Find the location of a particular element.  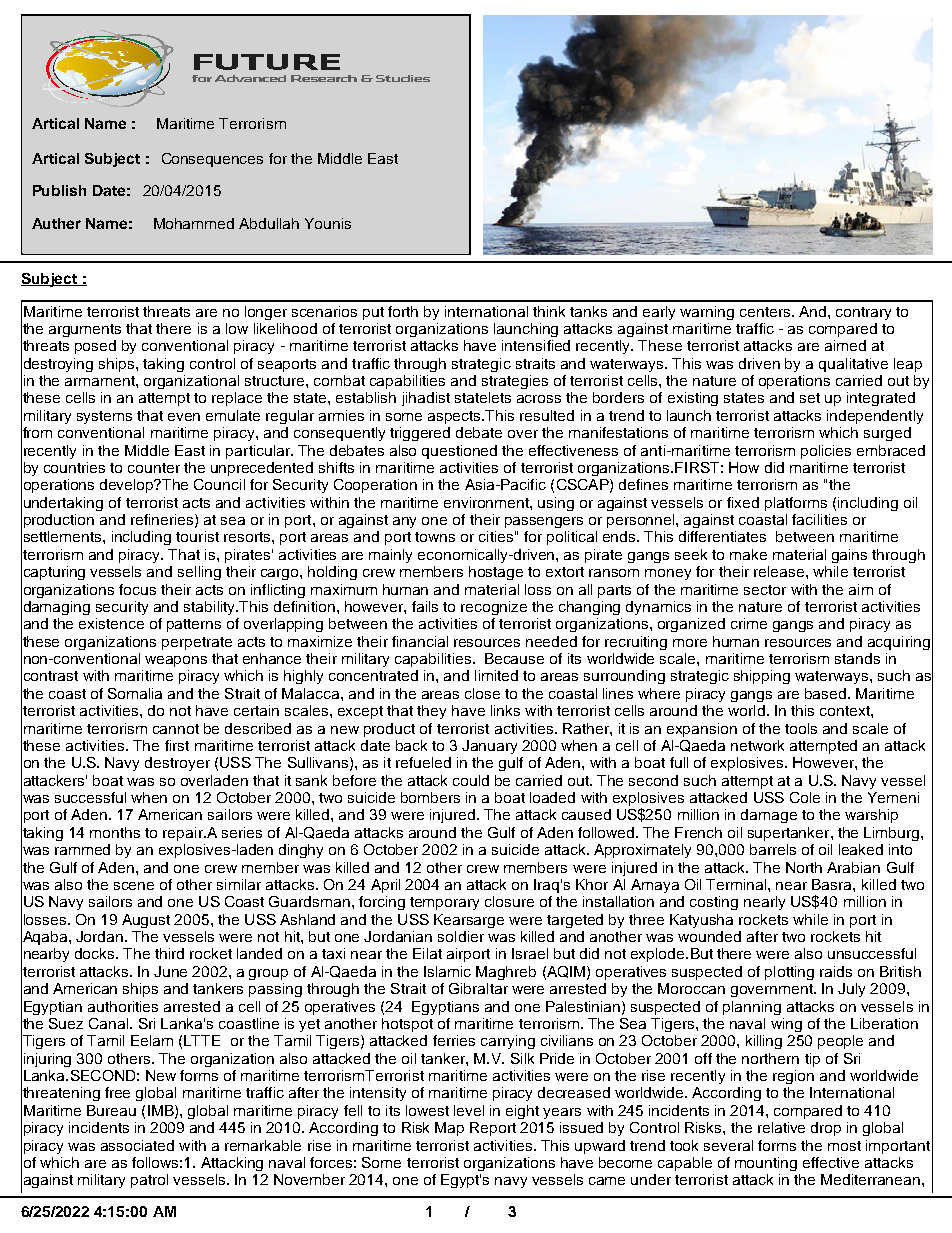

closure is located at coordinates (509, 901).
